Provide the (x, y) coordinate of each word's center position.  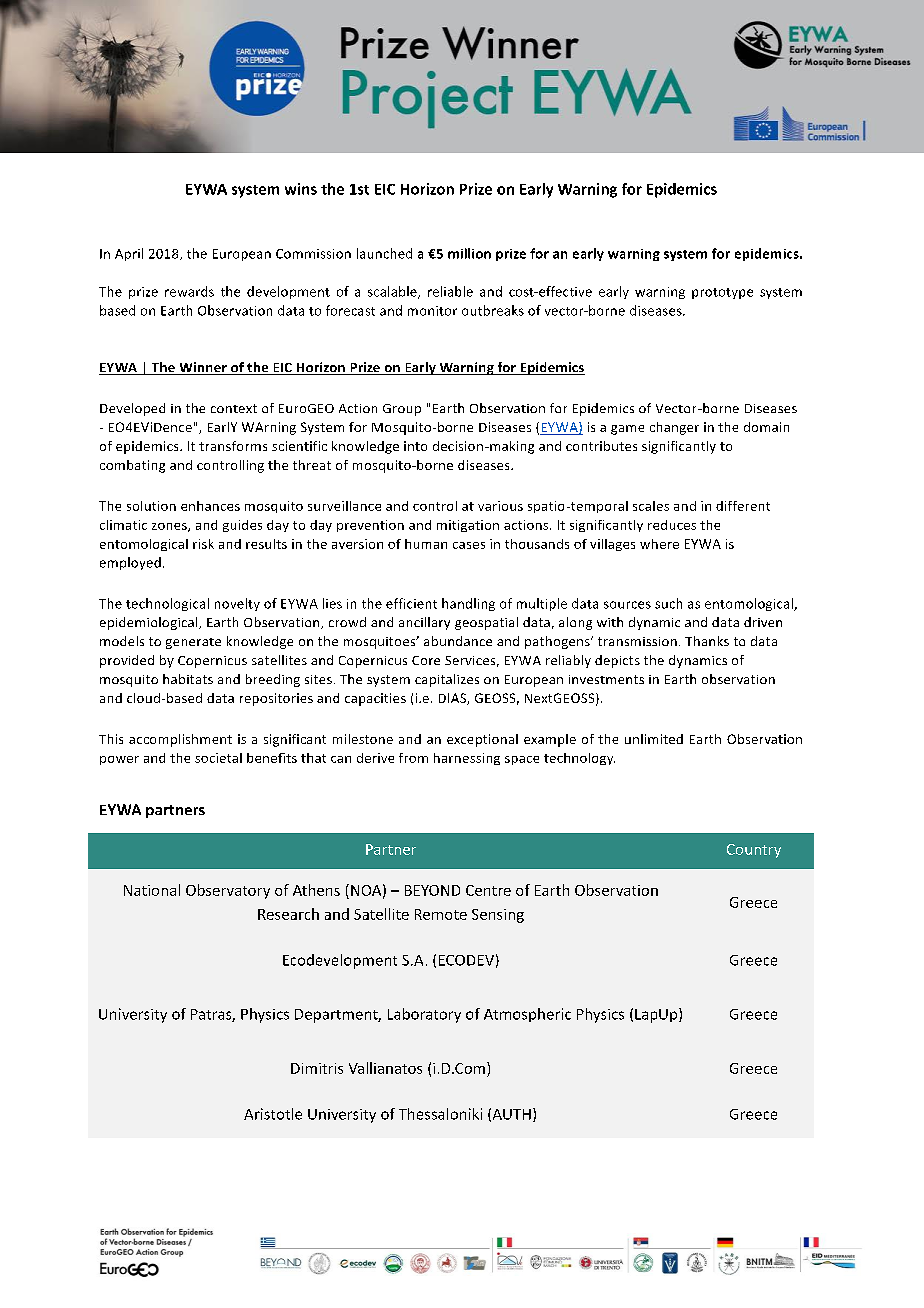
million (469, 253)
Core (426, 660)
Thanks (707, 641)
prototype (722, 293)
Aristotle (273, 1114)
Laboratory (424, 1015)
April (129, 254)
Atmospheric (527, 1015)
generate (193, 643)
